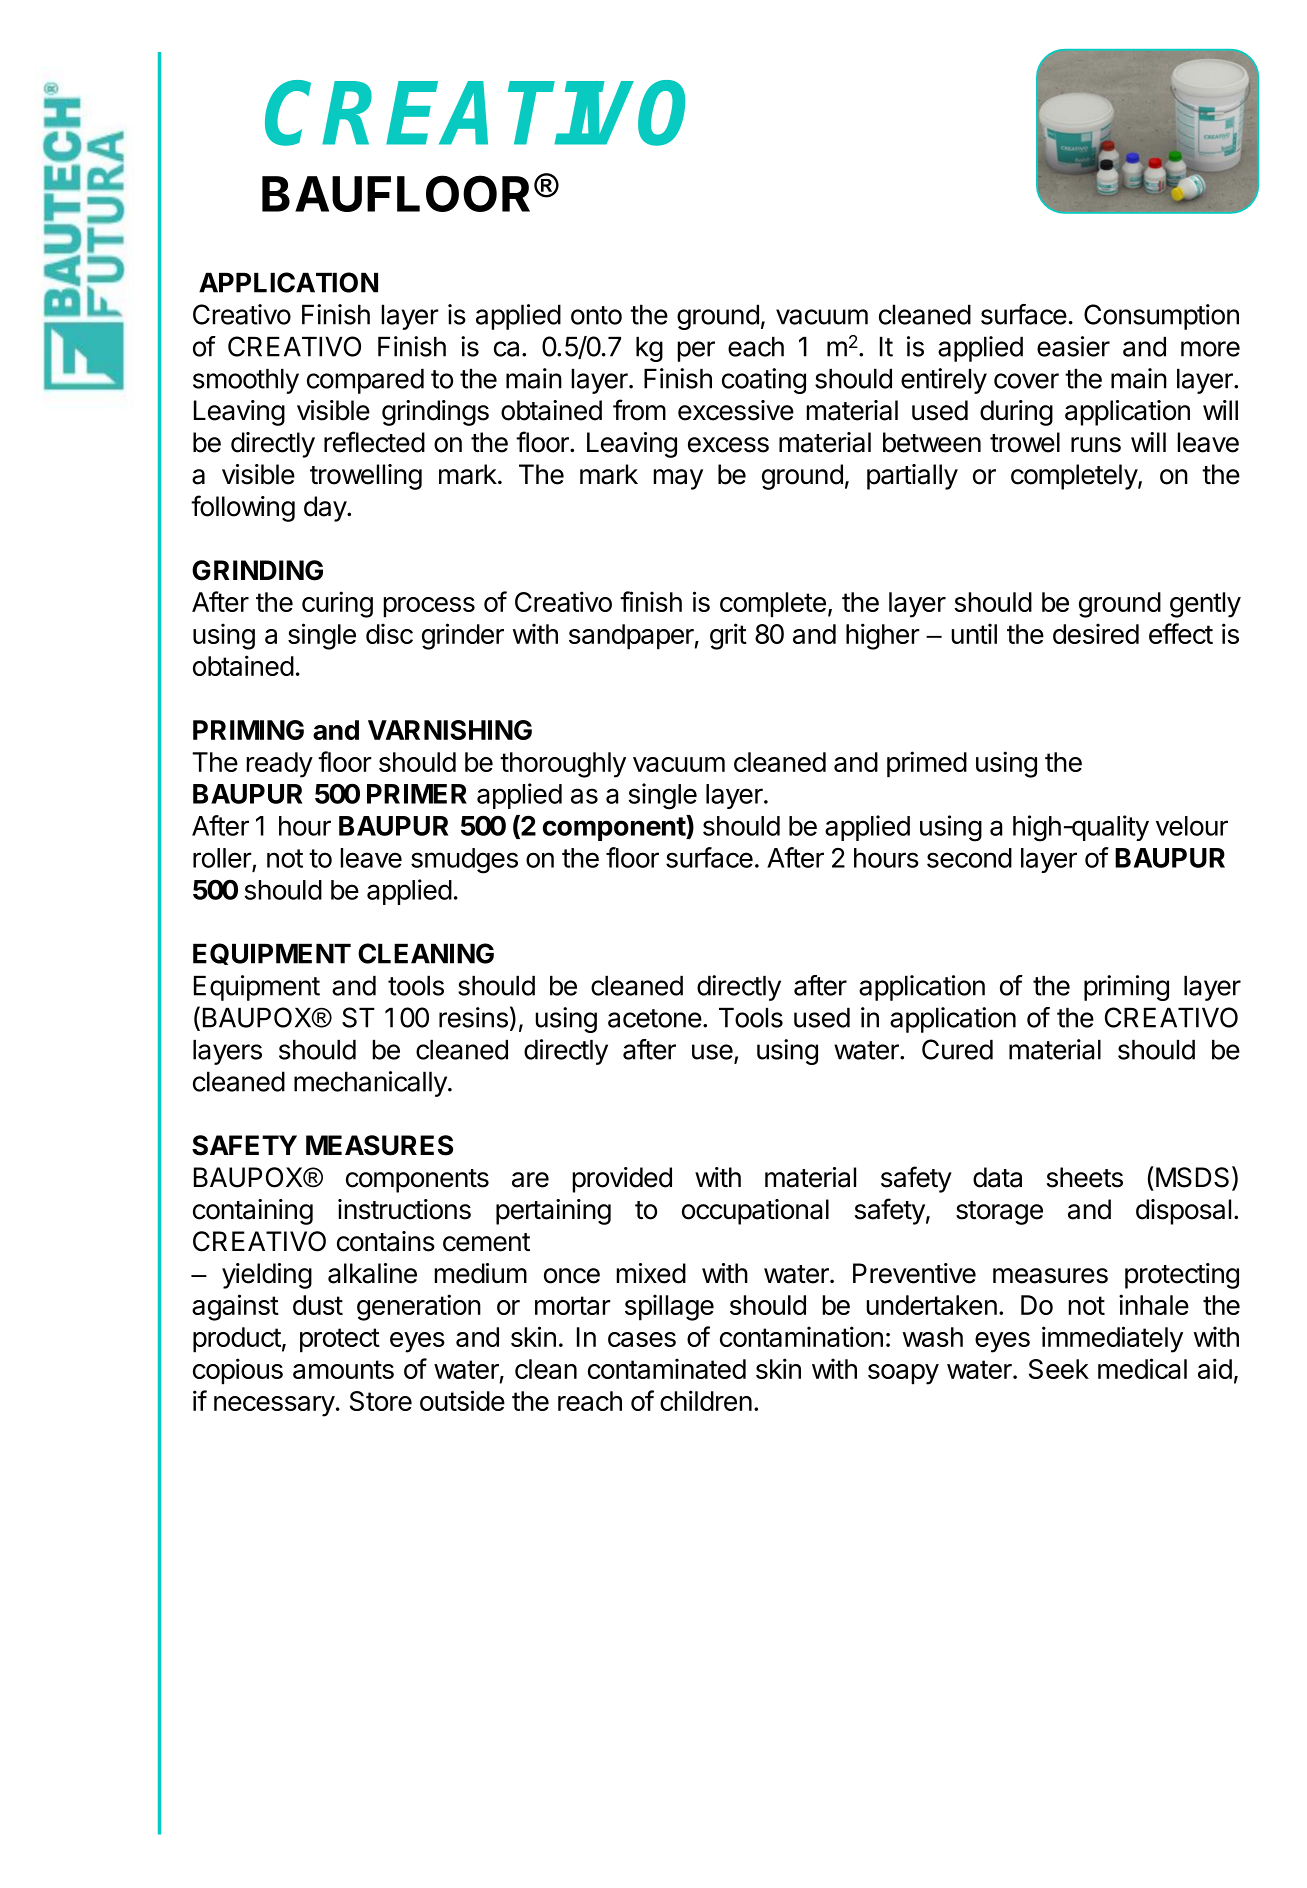 The width and height of the page is (1307, 1888). Describe the element at coordinates (222, 858) in the page. I see `roller` at that location.
